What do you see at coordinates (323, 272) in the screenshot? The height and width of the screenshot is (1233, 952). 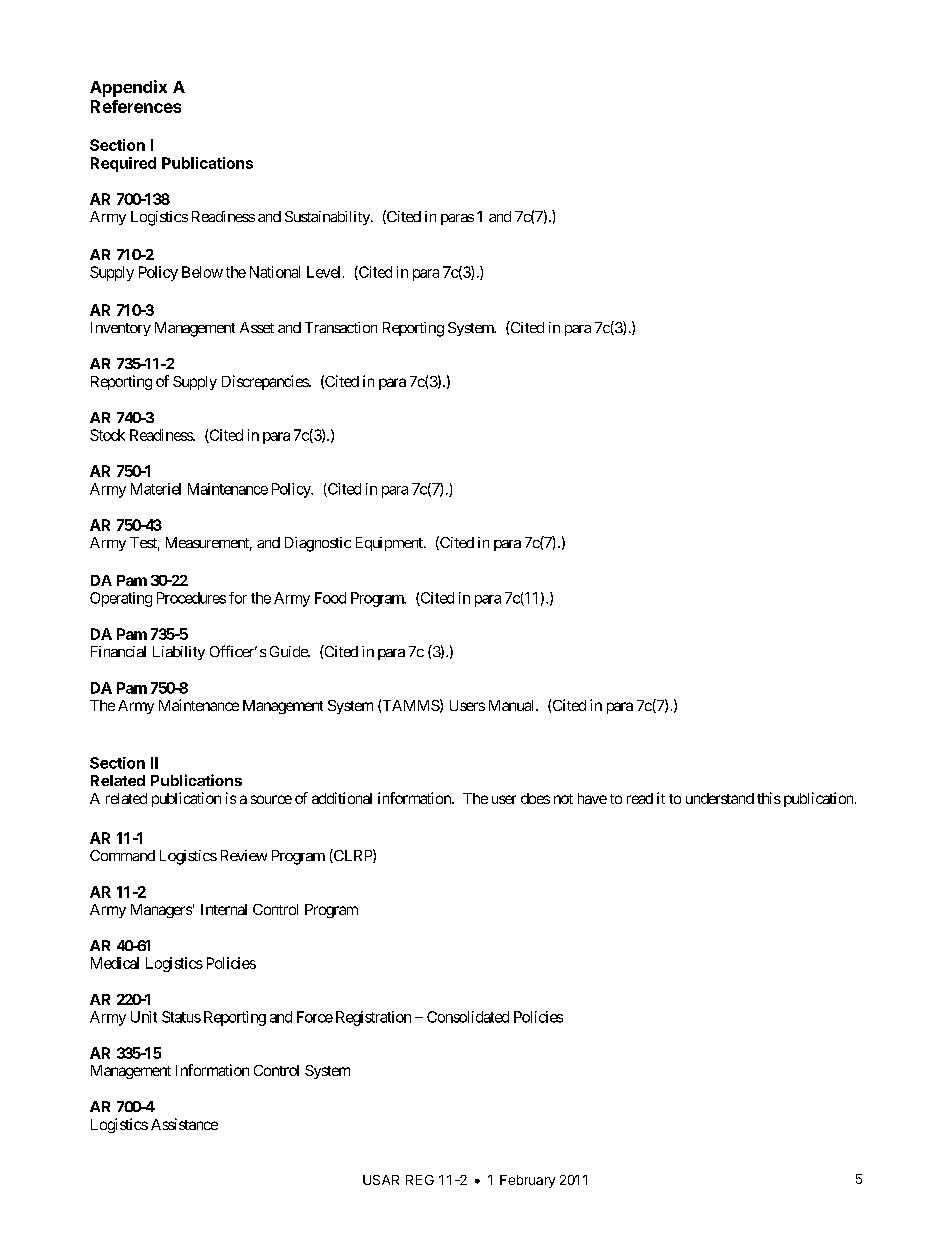 I see `Level` at bounding box center [323, 272].
